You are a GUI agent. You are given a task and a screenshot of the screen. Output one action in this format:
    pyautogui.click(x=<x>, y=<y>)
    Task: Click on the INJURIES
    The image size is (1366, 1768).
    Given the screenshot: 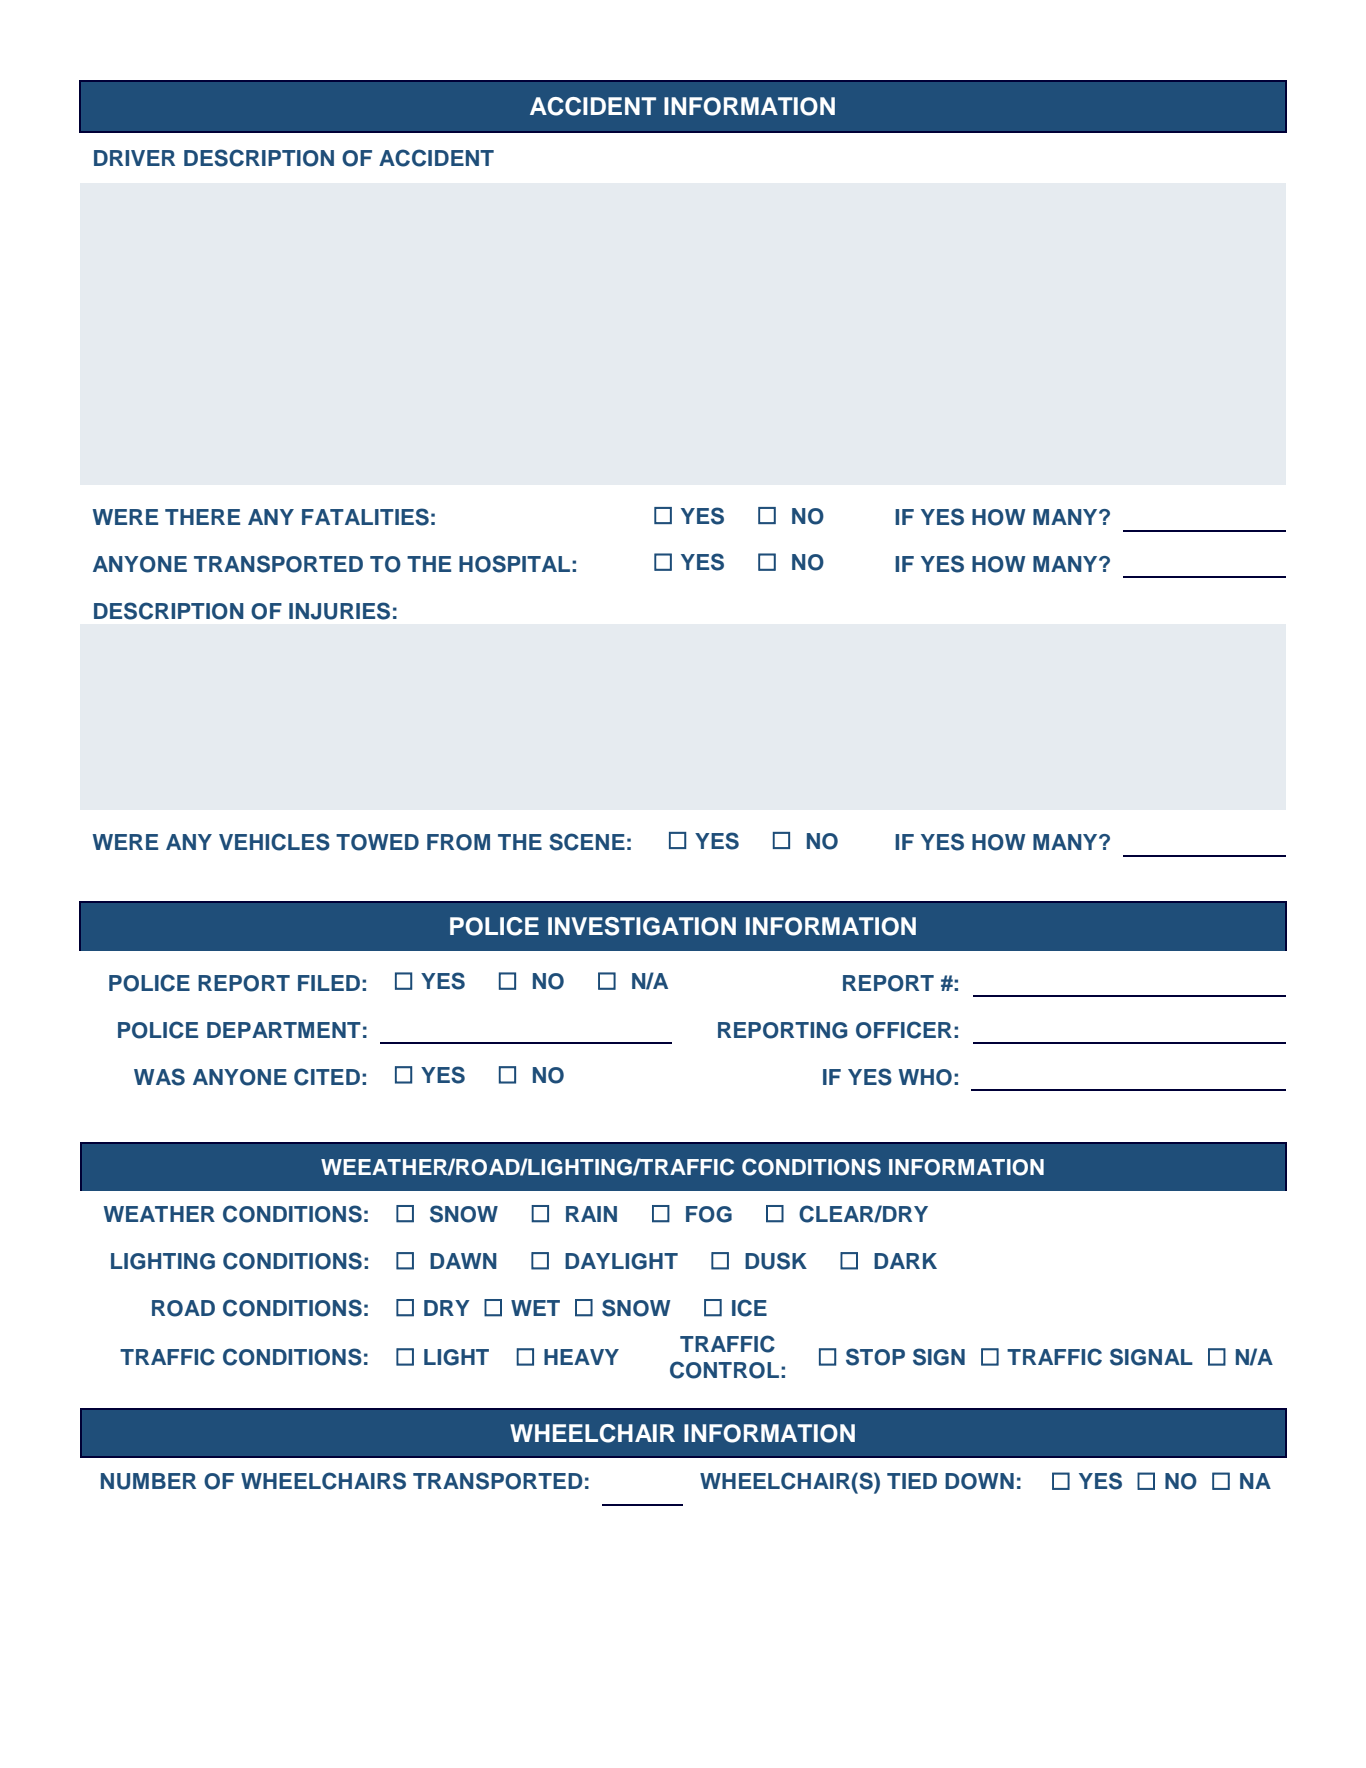 What is the action you would take?
    pyautogui.click(x=339, y=611)
